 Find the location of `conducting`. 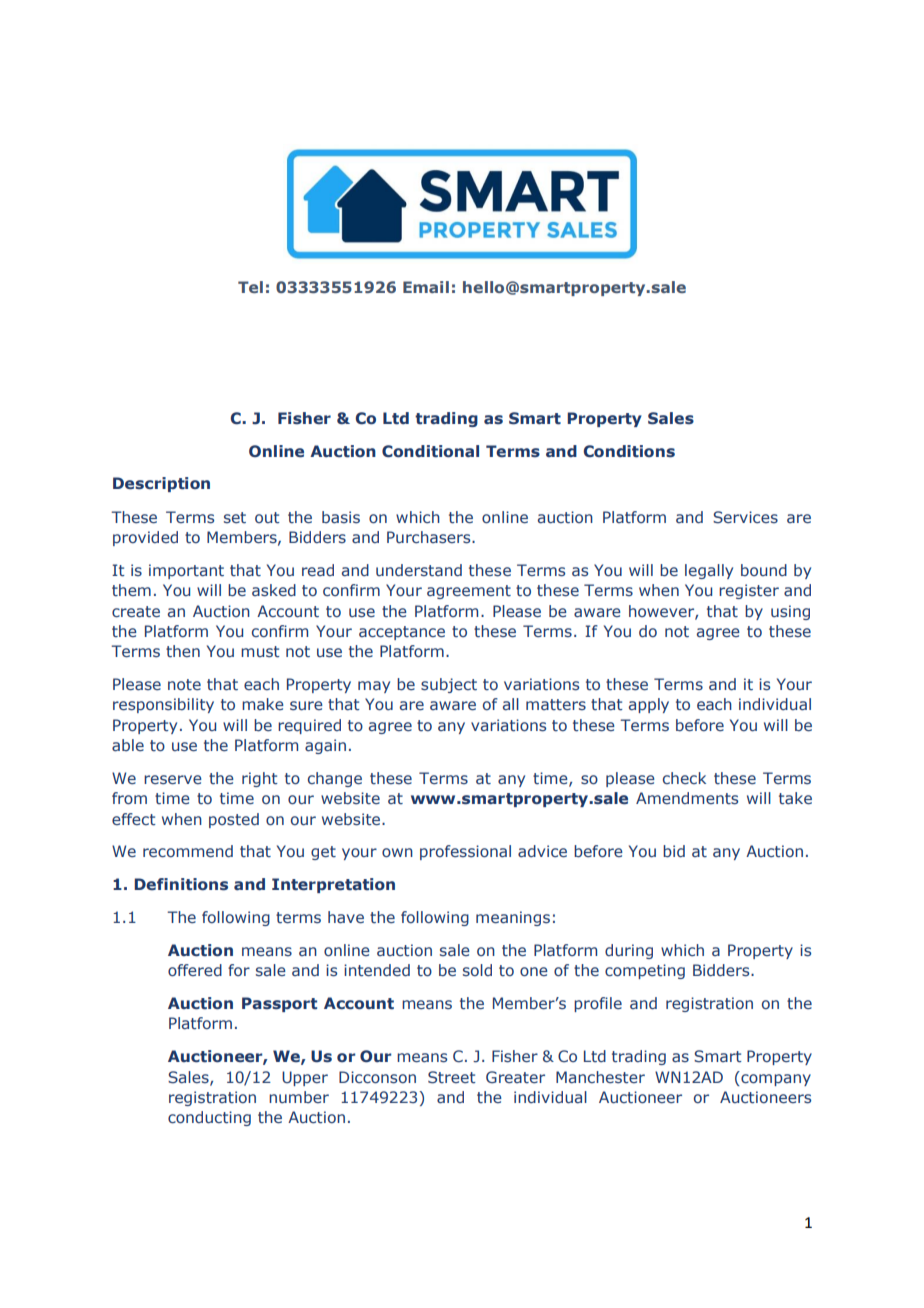

conducting is located at coordinates (209, 1118).
